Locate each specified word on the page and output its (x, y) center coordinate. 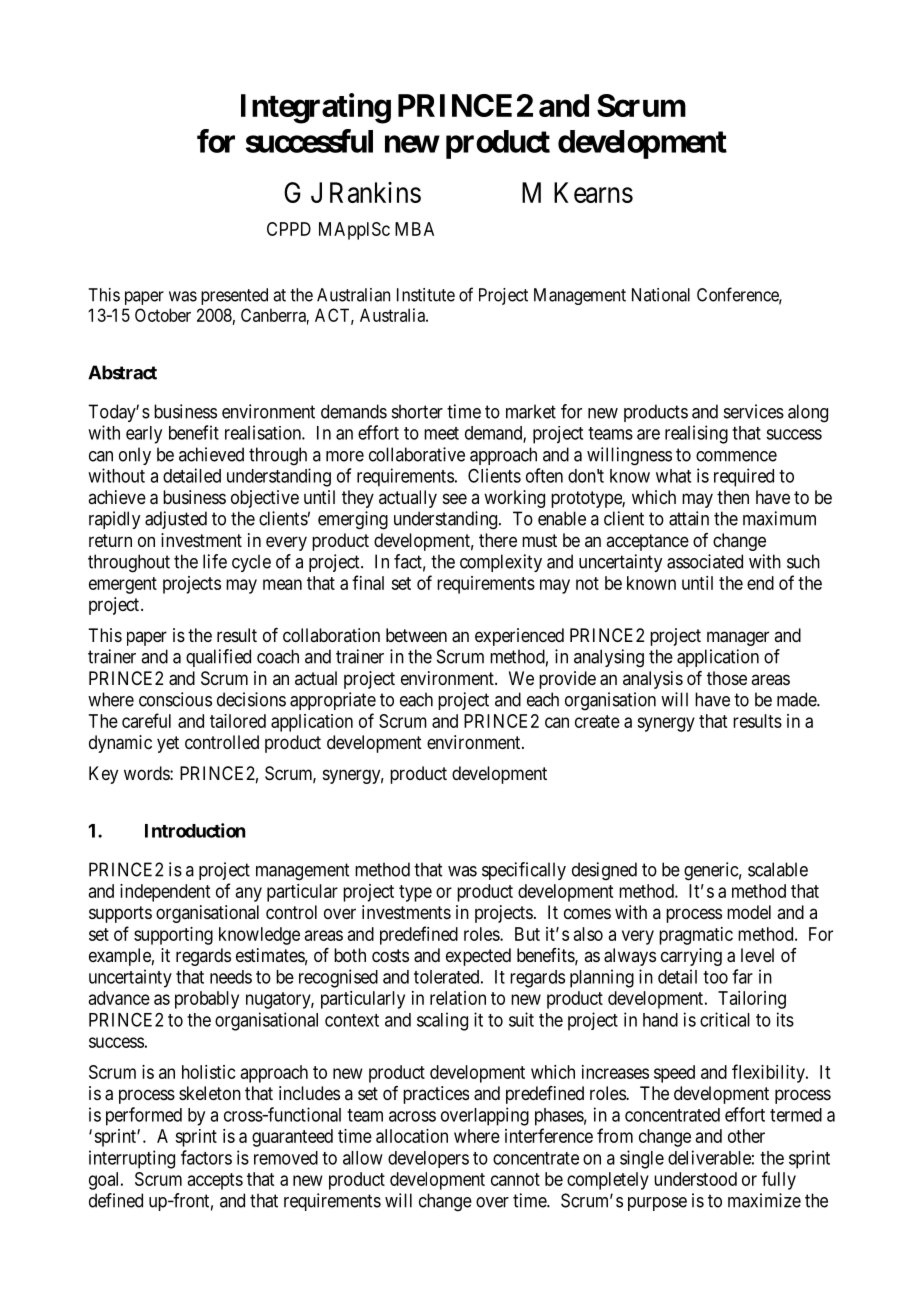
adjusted (176, 520)
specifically (524, 871)
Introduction (195, 830)
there (498, 540)
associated (705, 561)
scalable (778, 869)
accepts (215, 1181)
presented (234, 296)
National (661, 295)
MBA (414, 229)
